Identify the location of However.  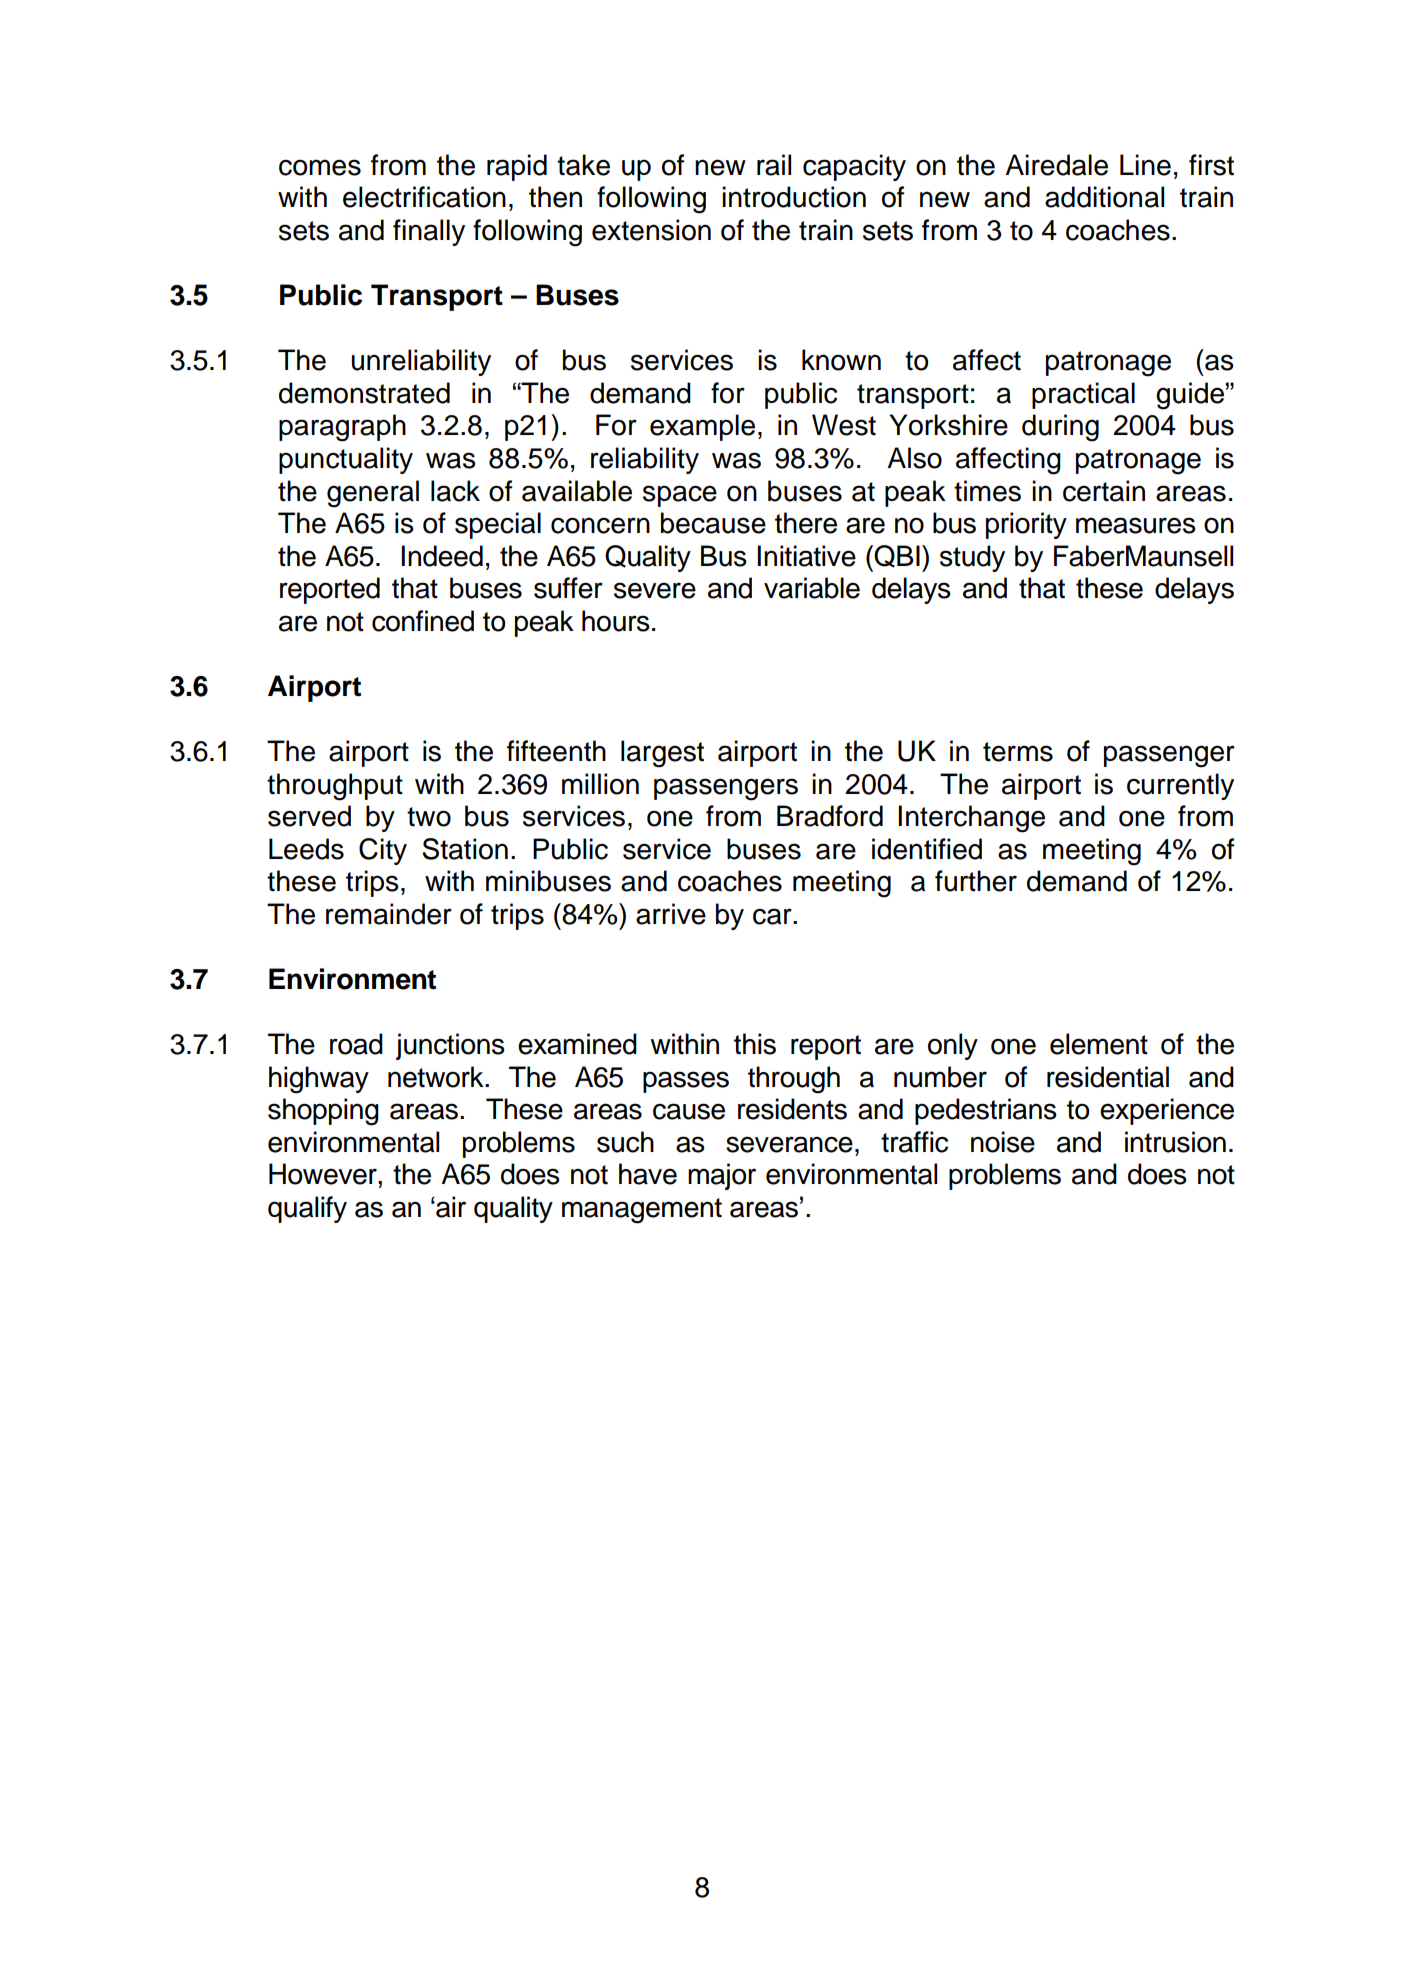
(324, 1174).
